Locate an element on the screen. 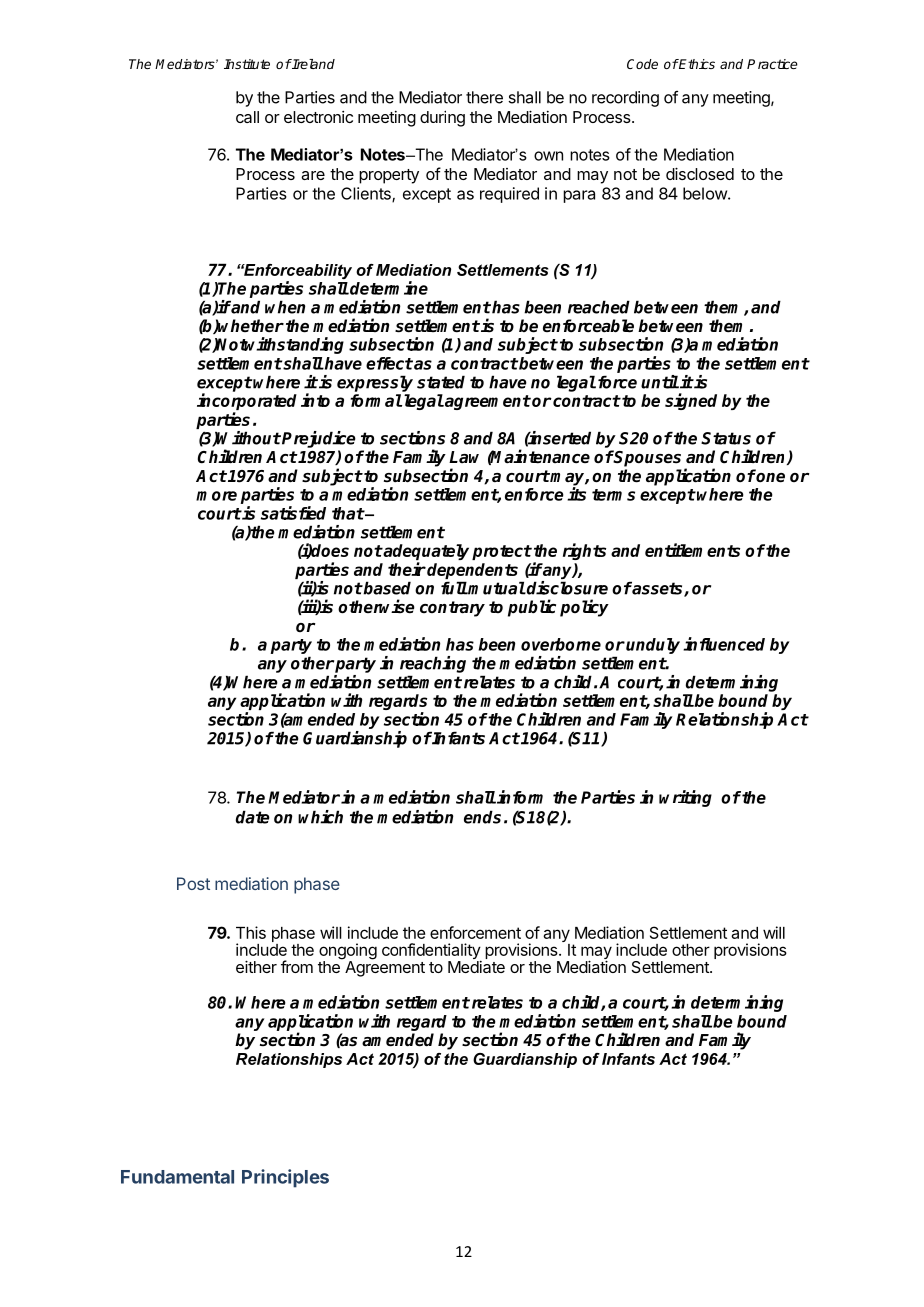  Principles is located at coordinates (285, 1178).
